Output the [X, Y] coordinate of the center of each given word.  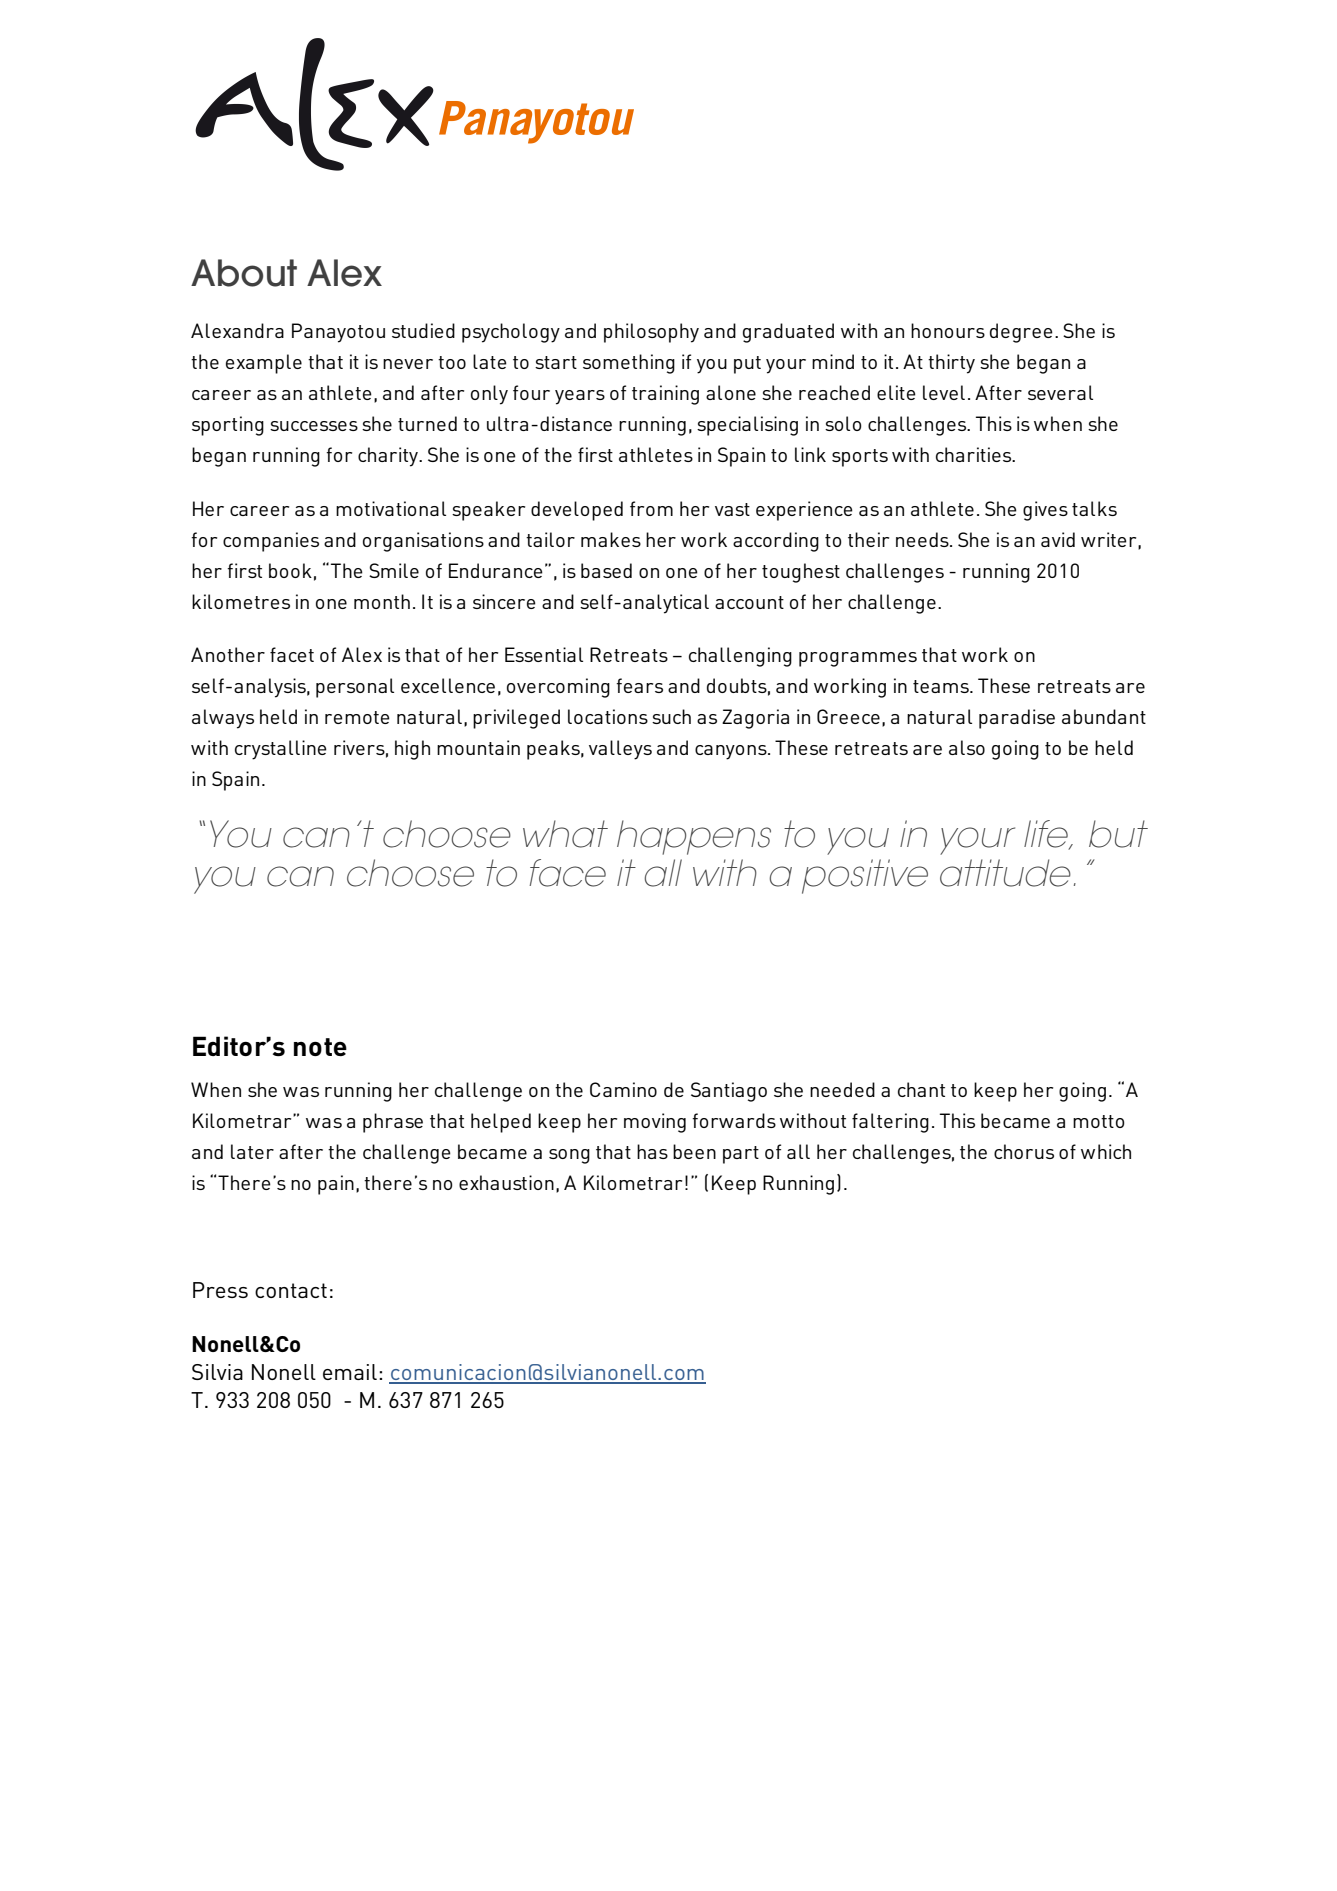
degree [1021, 333]
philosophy [651, 333]
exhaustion [506, 1182]
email [350, 1372]
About [244, 273]
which [1106, 1151]
